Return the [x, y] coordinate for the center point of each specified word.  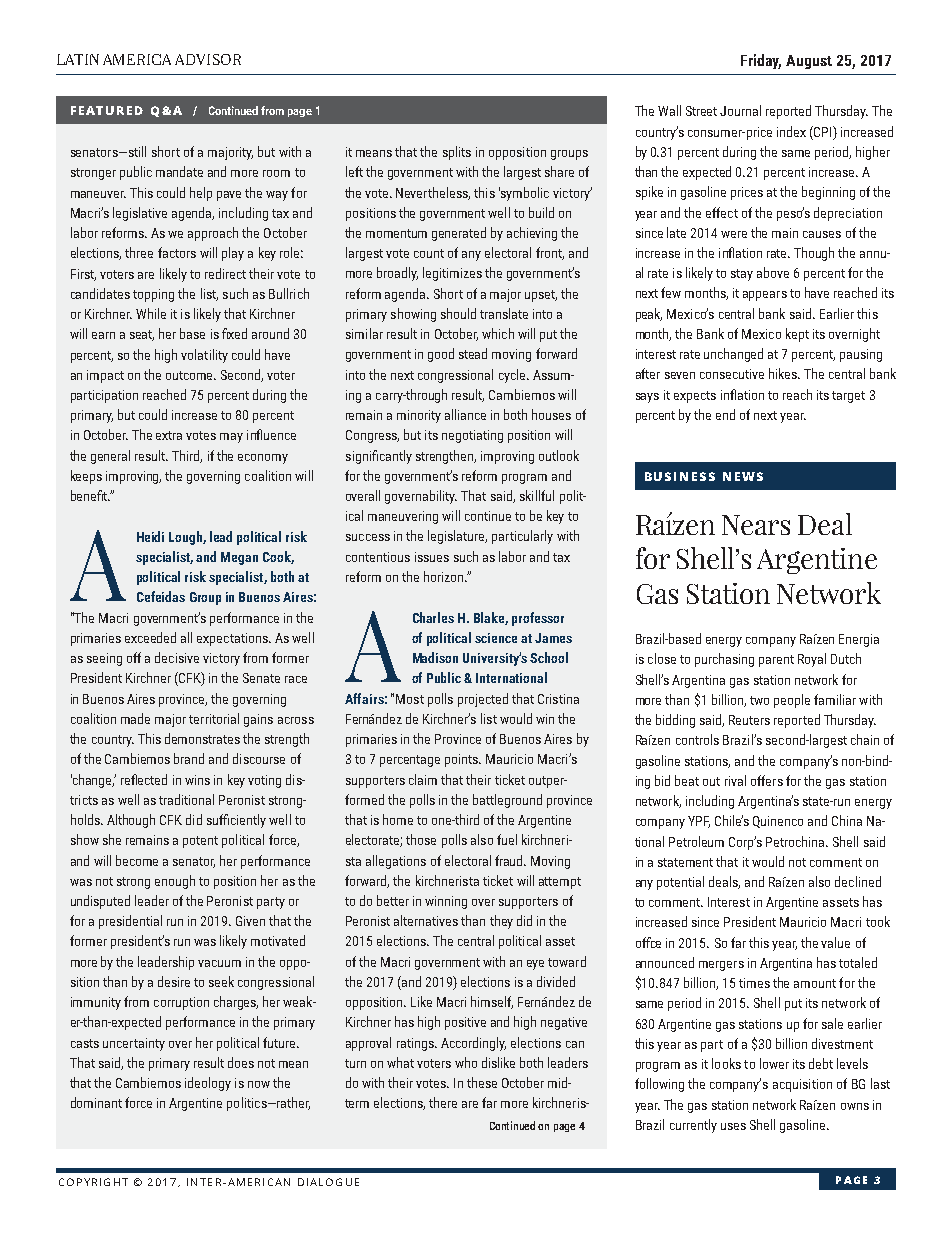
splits [457, 153]
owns [855, 1106]
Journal [740, 110]
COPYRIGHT [93, 1182]
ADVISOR [208, 59]
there [443, 1102]
